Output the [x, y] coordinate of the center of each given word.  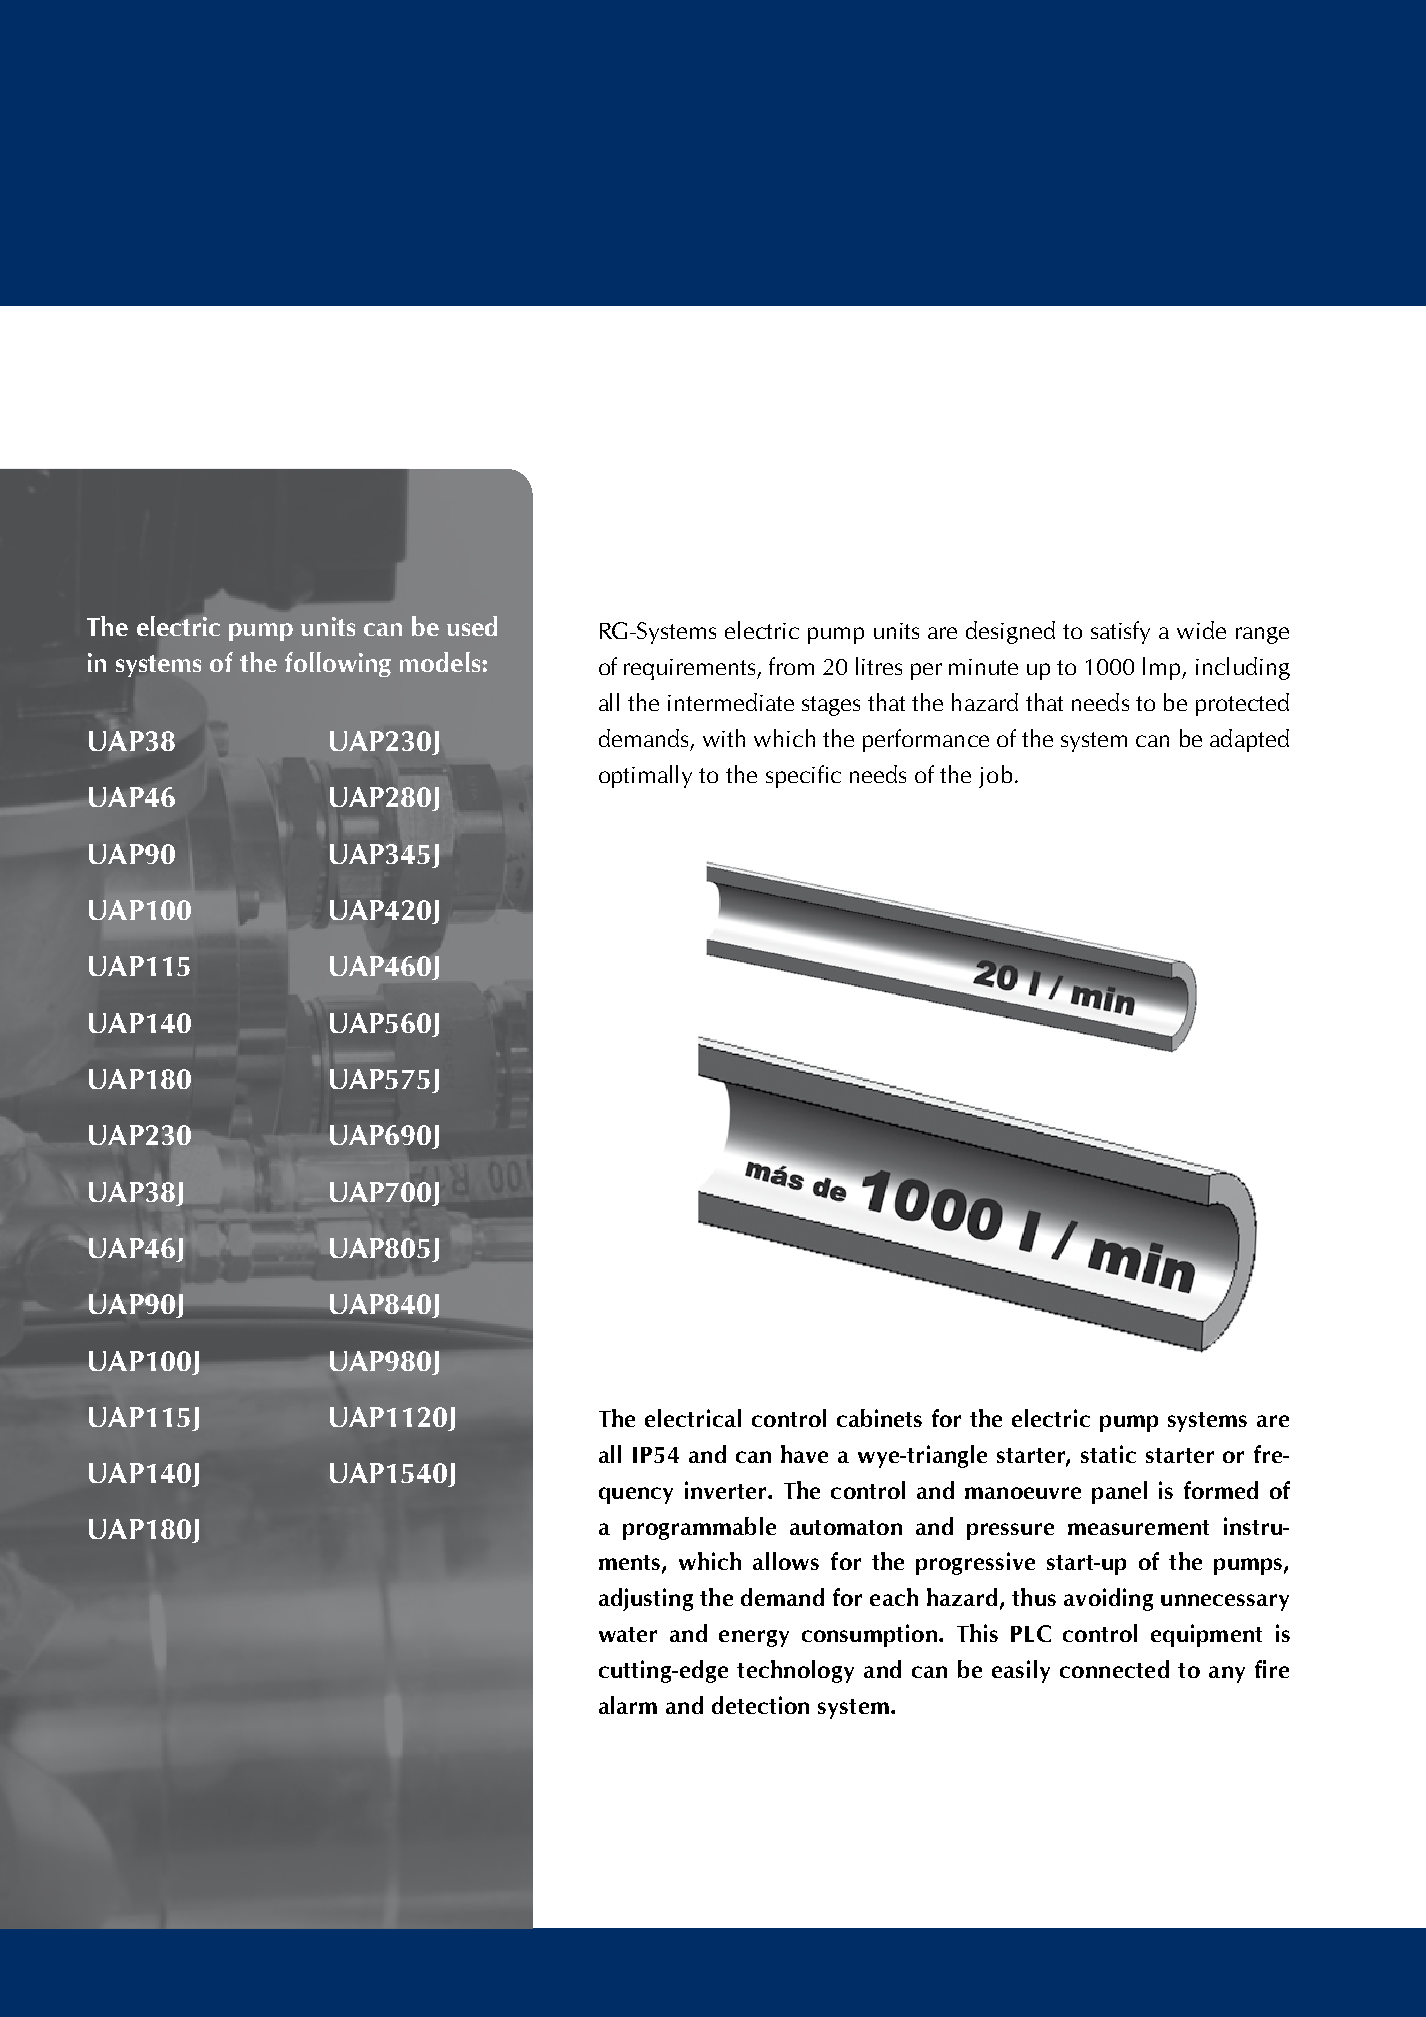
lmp [1163, 668]
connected [1114, 1669]
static [1108, 1454]
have [804, 1454]
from [791, 666]
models [441, 662]
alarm [628, 1705]
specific [803, 776]
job [995, 776]
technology [795, 1671]
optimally [645, 776]
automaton [846, 1527]
